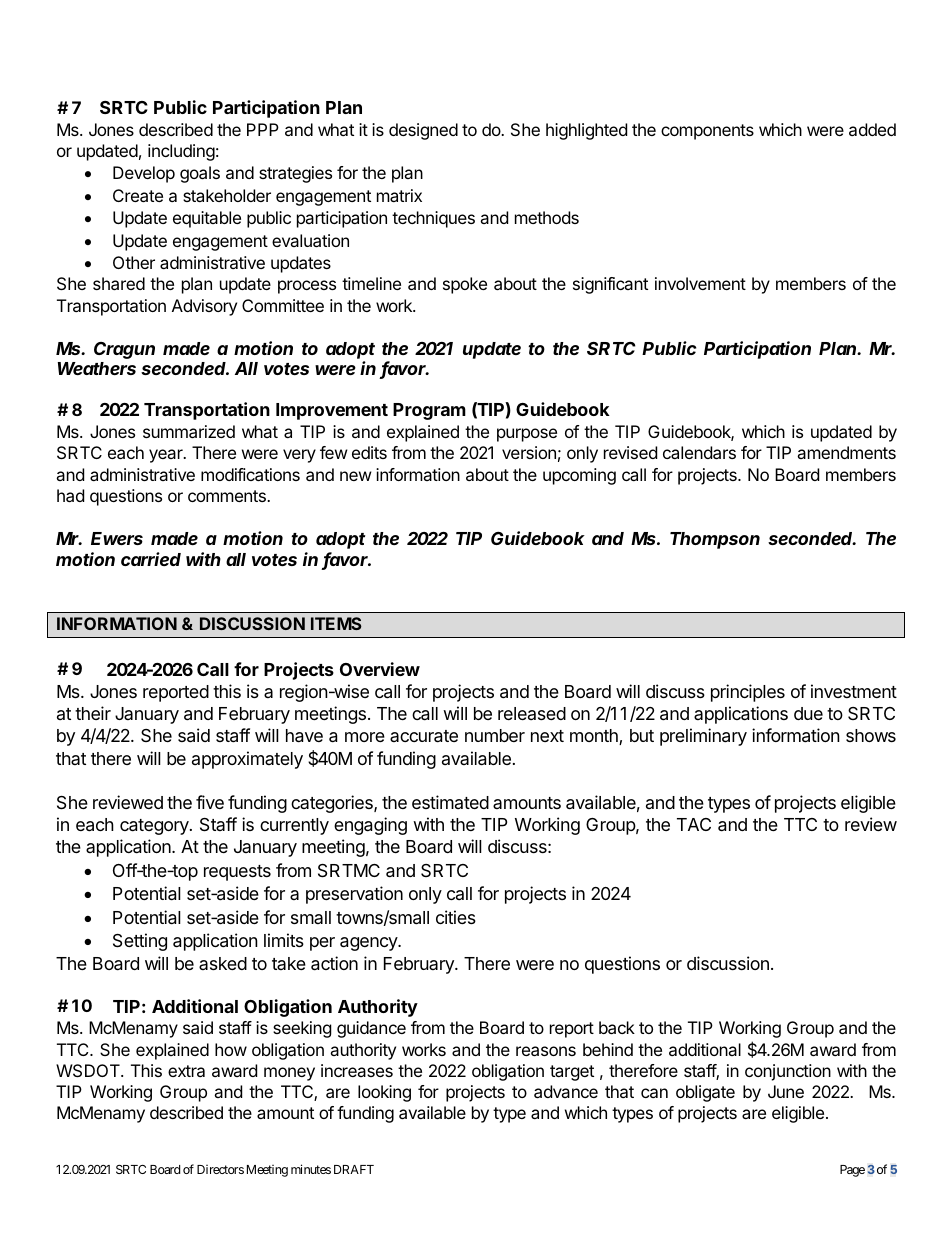 The width and height of the page is (952, 1233). I want to click on carried, so click(151, 559).
